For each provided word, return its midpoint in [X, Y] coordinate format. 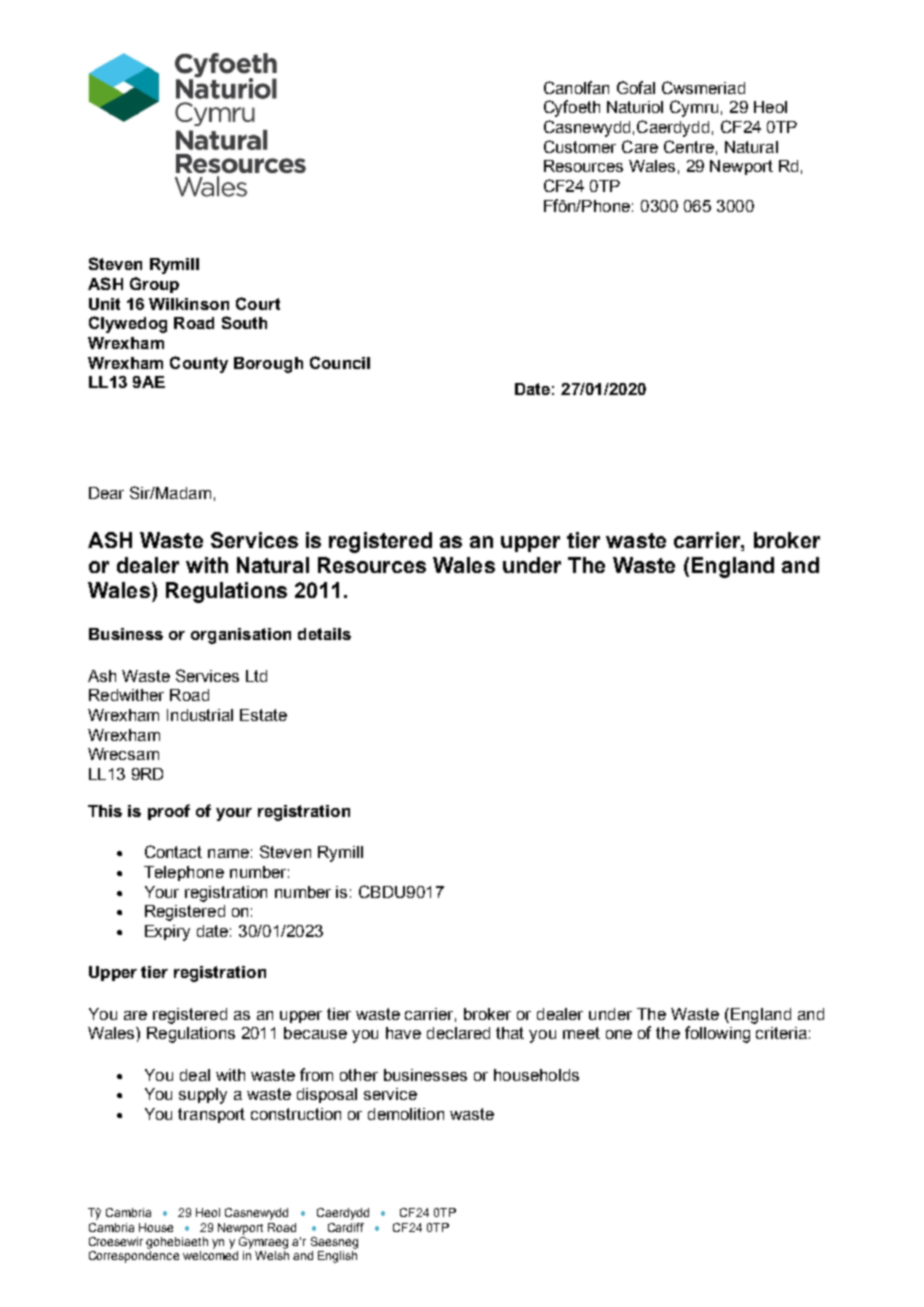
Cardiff [346, 1227]
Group [154, 285]
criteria [781, 1033]
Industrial [200, 715]
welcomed [210, 1255]
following [717, 1034]
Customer [580, 146]
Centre [689, 146]
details [324, 634]
